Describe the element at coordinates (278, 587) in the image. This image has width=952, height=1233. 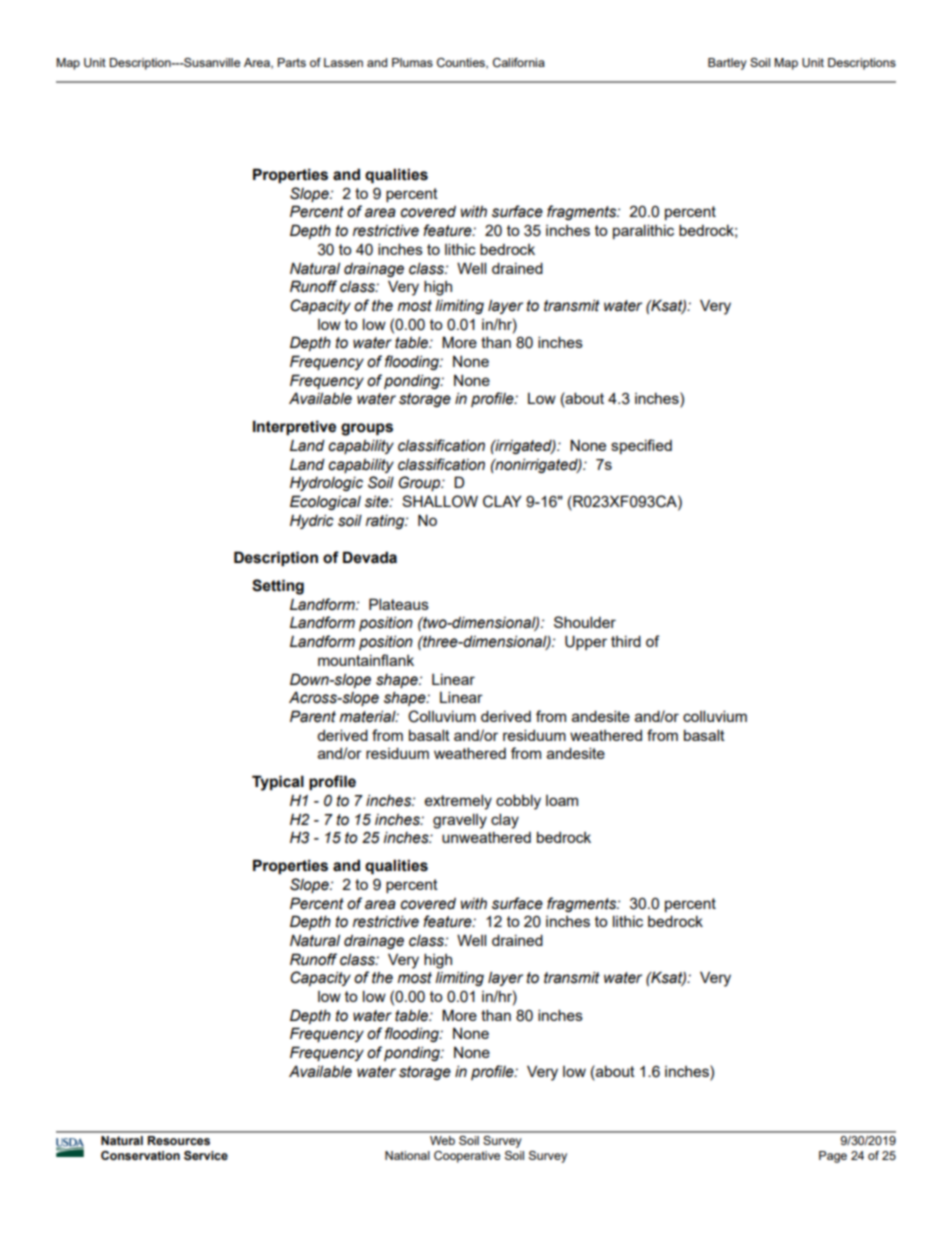
I see `Setting` at that location.
